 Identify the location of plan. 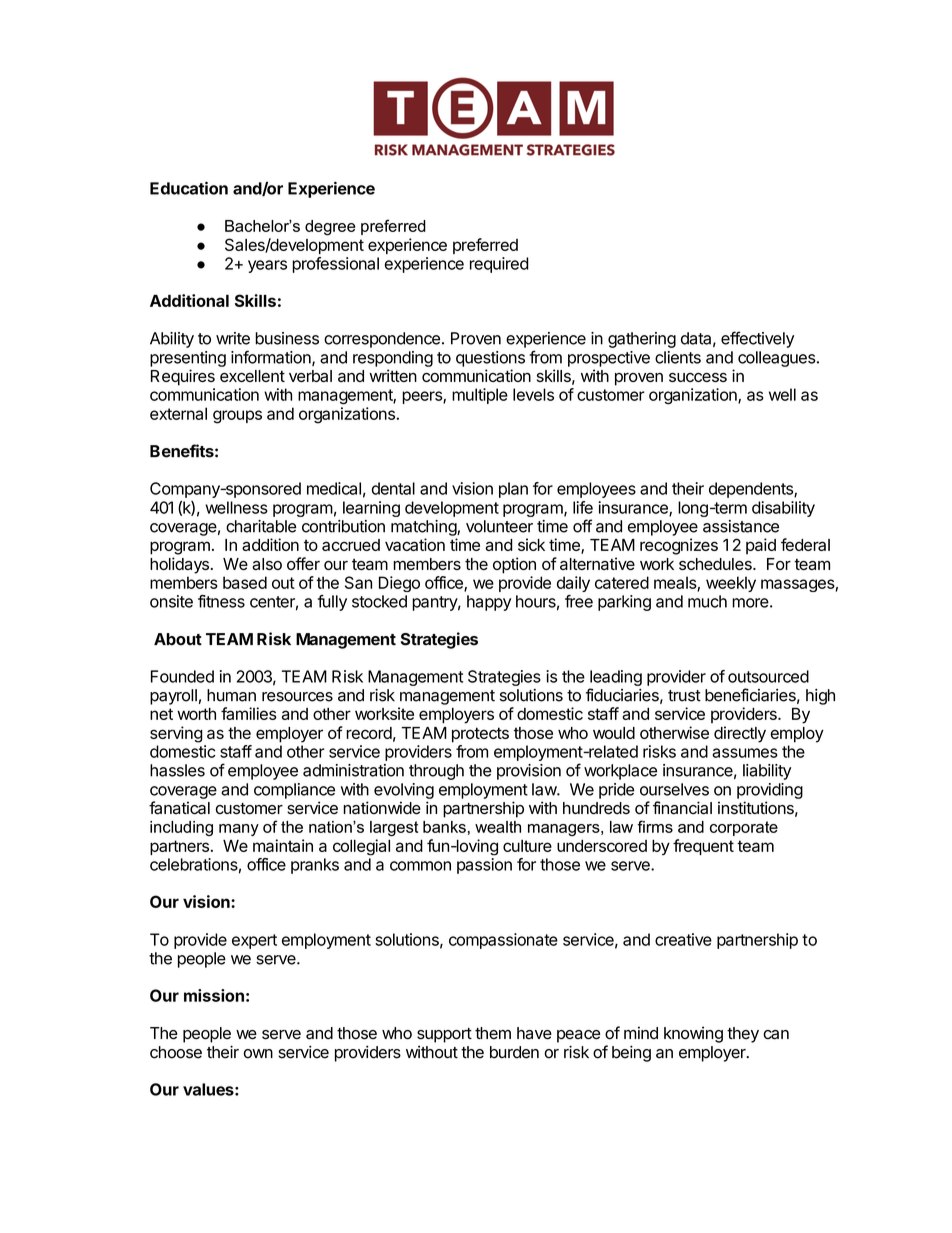
(513, 490).
